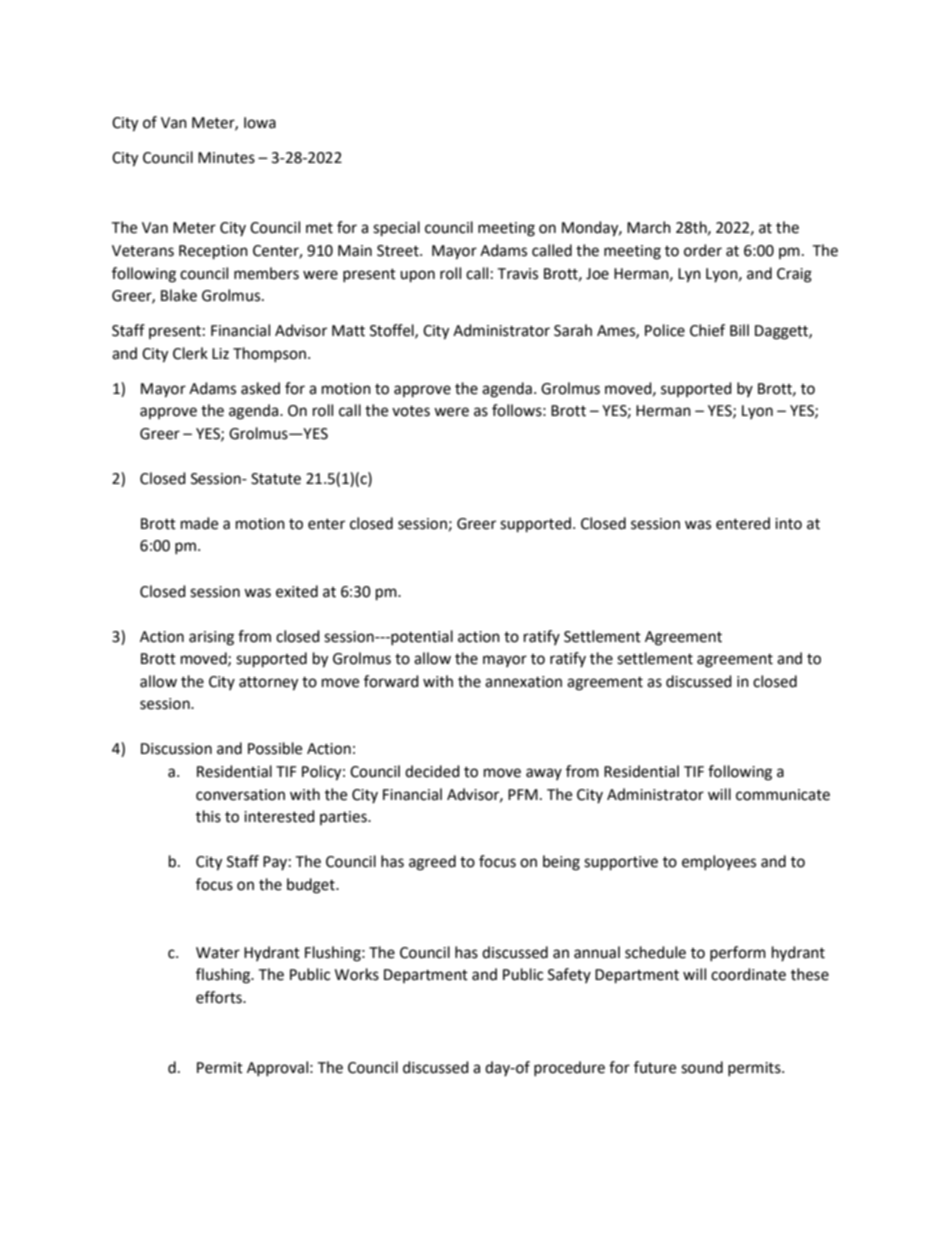 This page has width=952, height=1233. I want to click on annexation, so click(523, 682).
